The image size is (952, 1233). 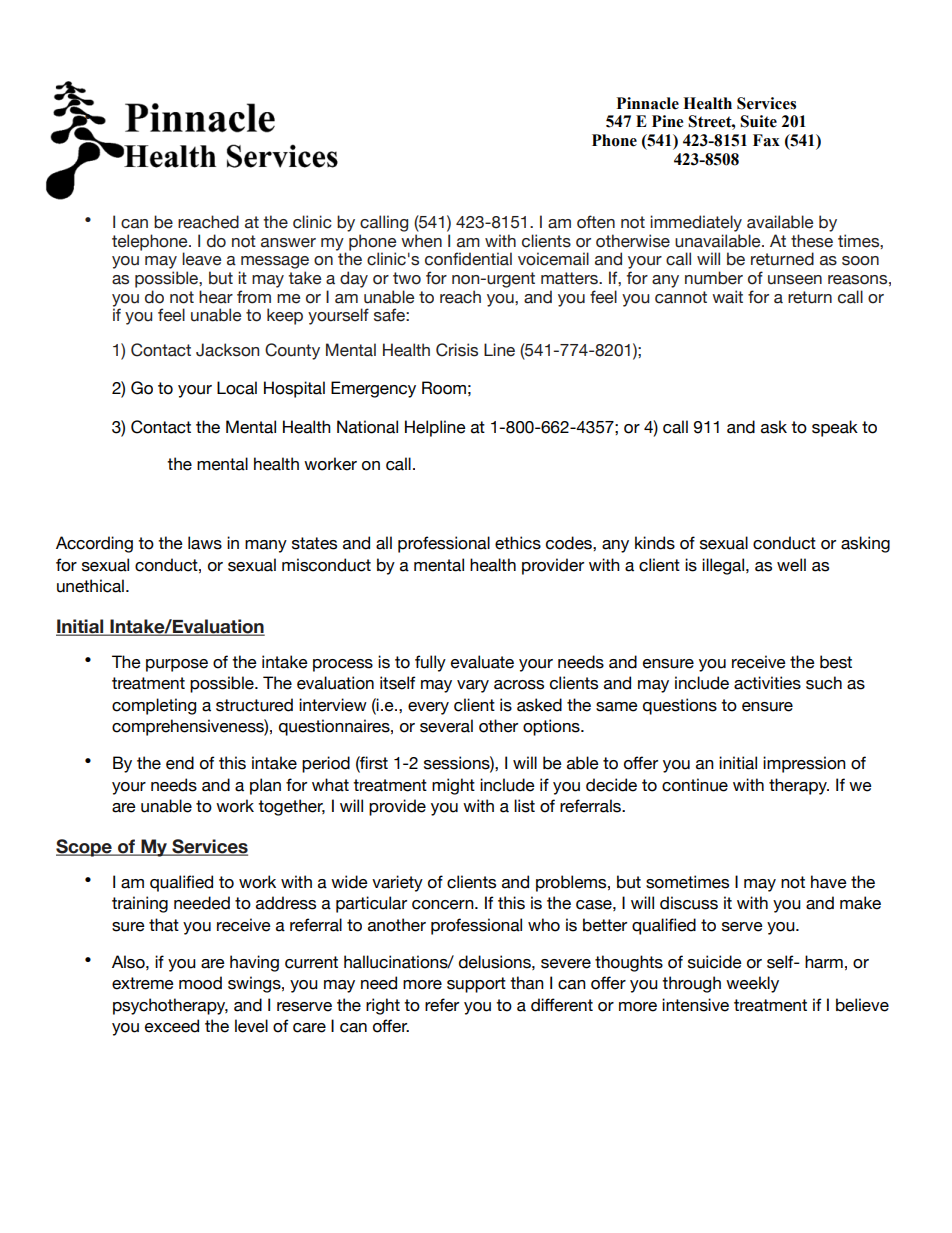 What do you see at coordinates (444, 388) in the screenshot?
I see `Room` at bounding box center [444, 388].
